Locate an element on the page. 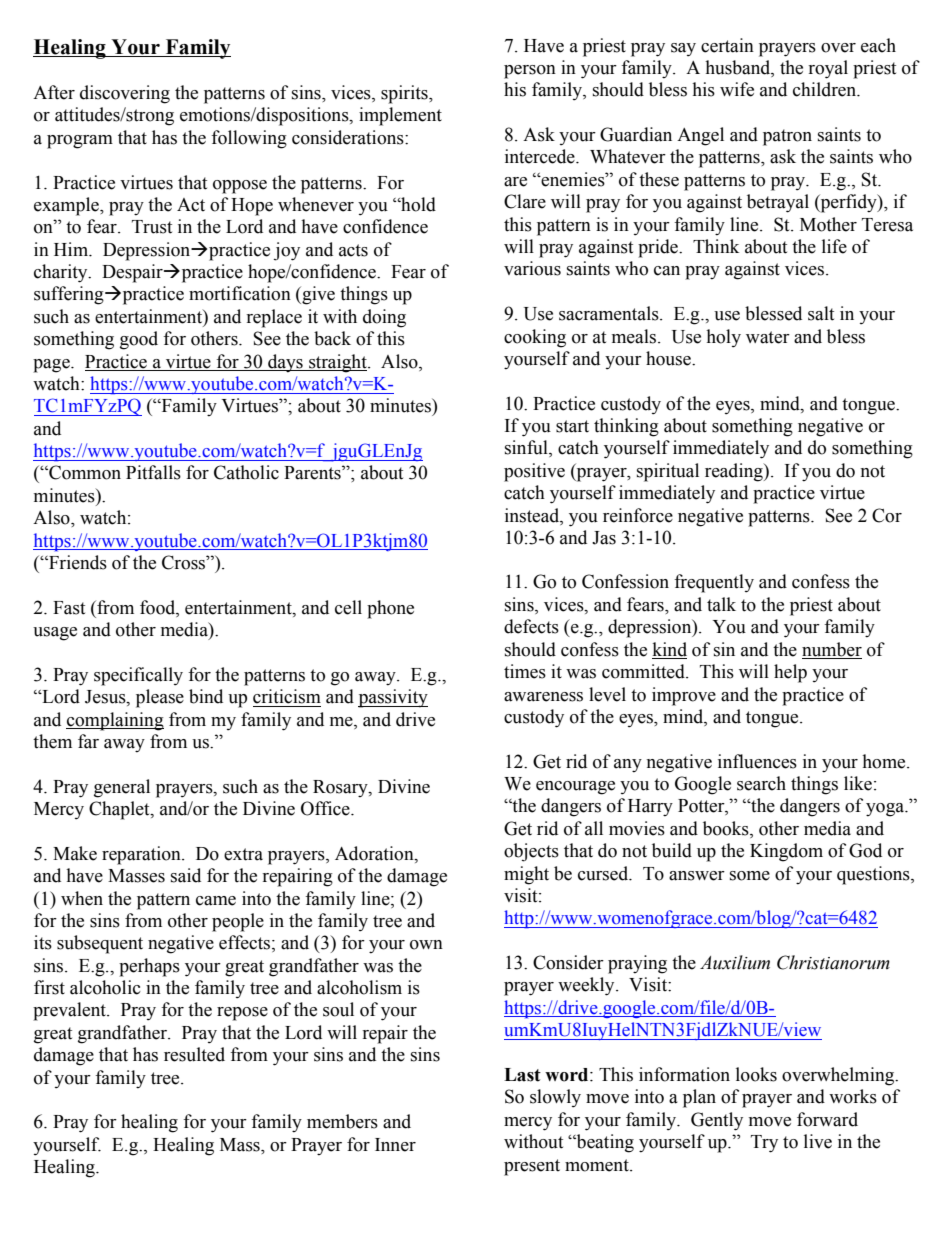  reading is located at coordinates (735, 472).
